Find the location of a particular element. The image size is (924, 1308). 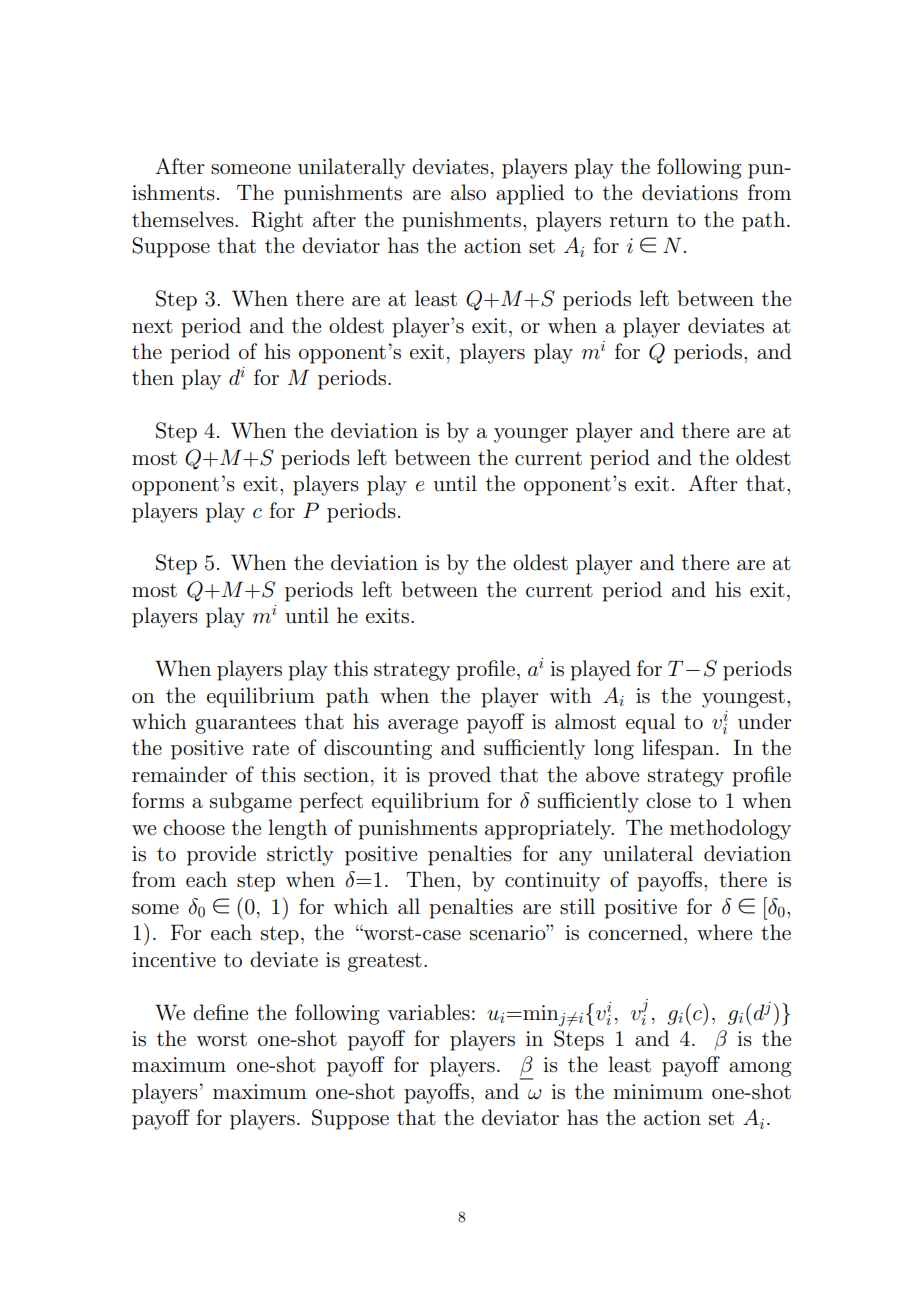

define is located at coordinates (220, 1012).
